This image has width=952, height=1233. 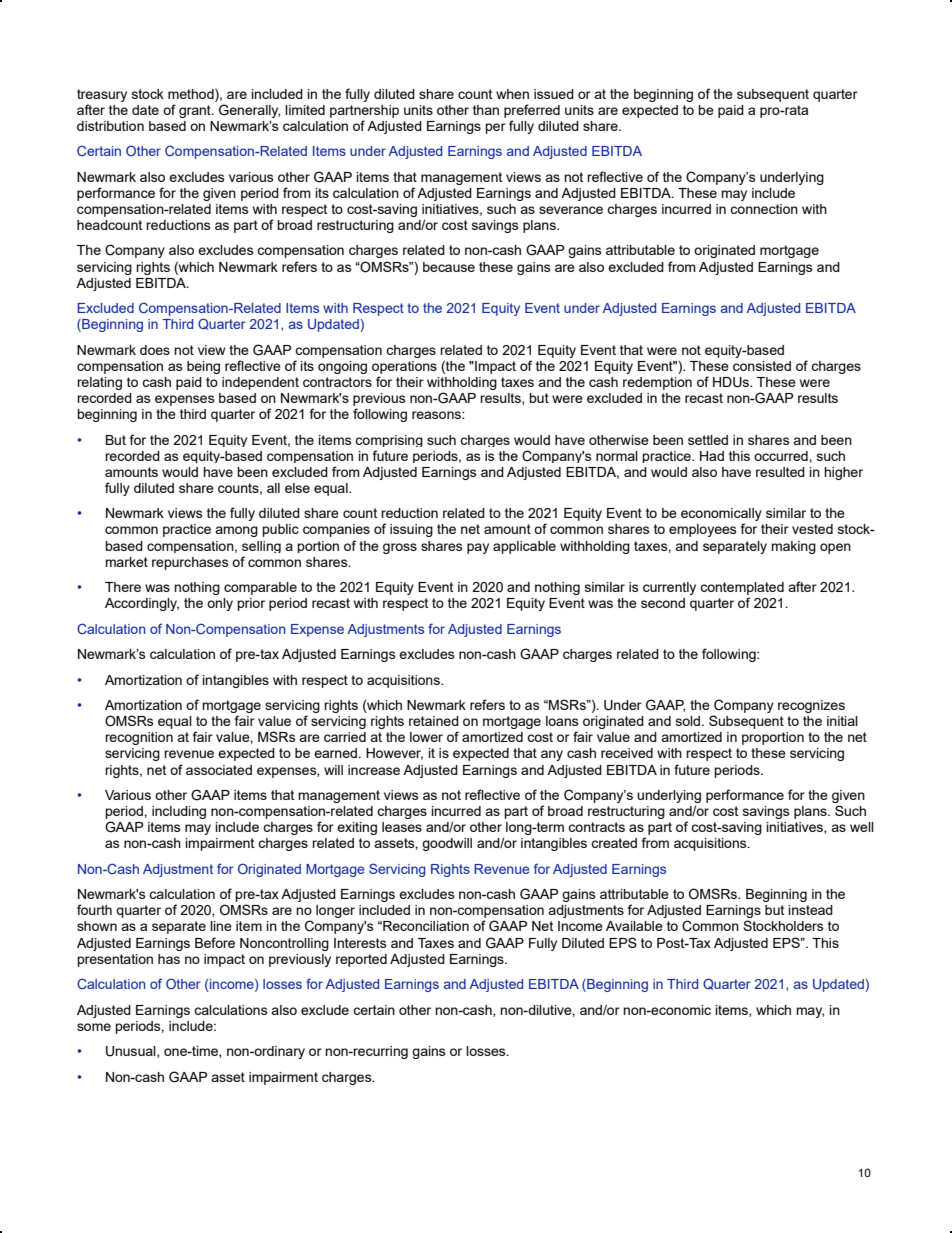 I want to click on including, so click(x=179, y=812).
